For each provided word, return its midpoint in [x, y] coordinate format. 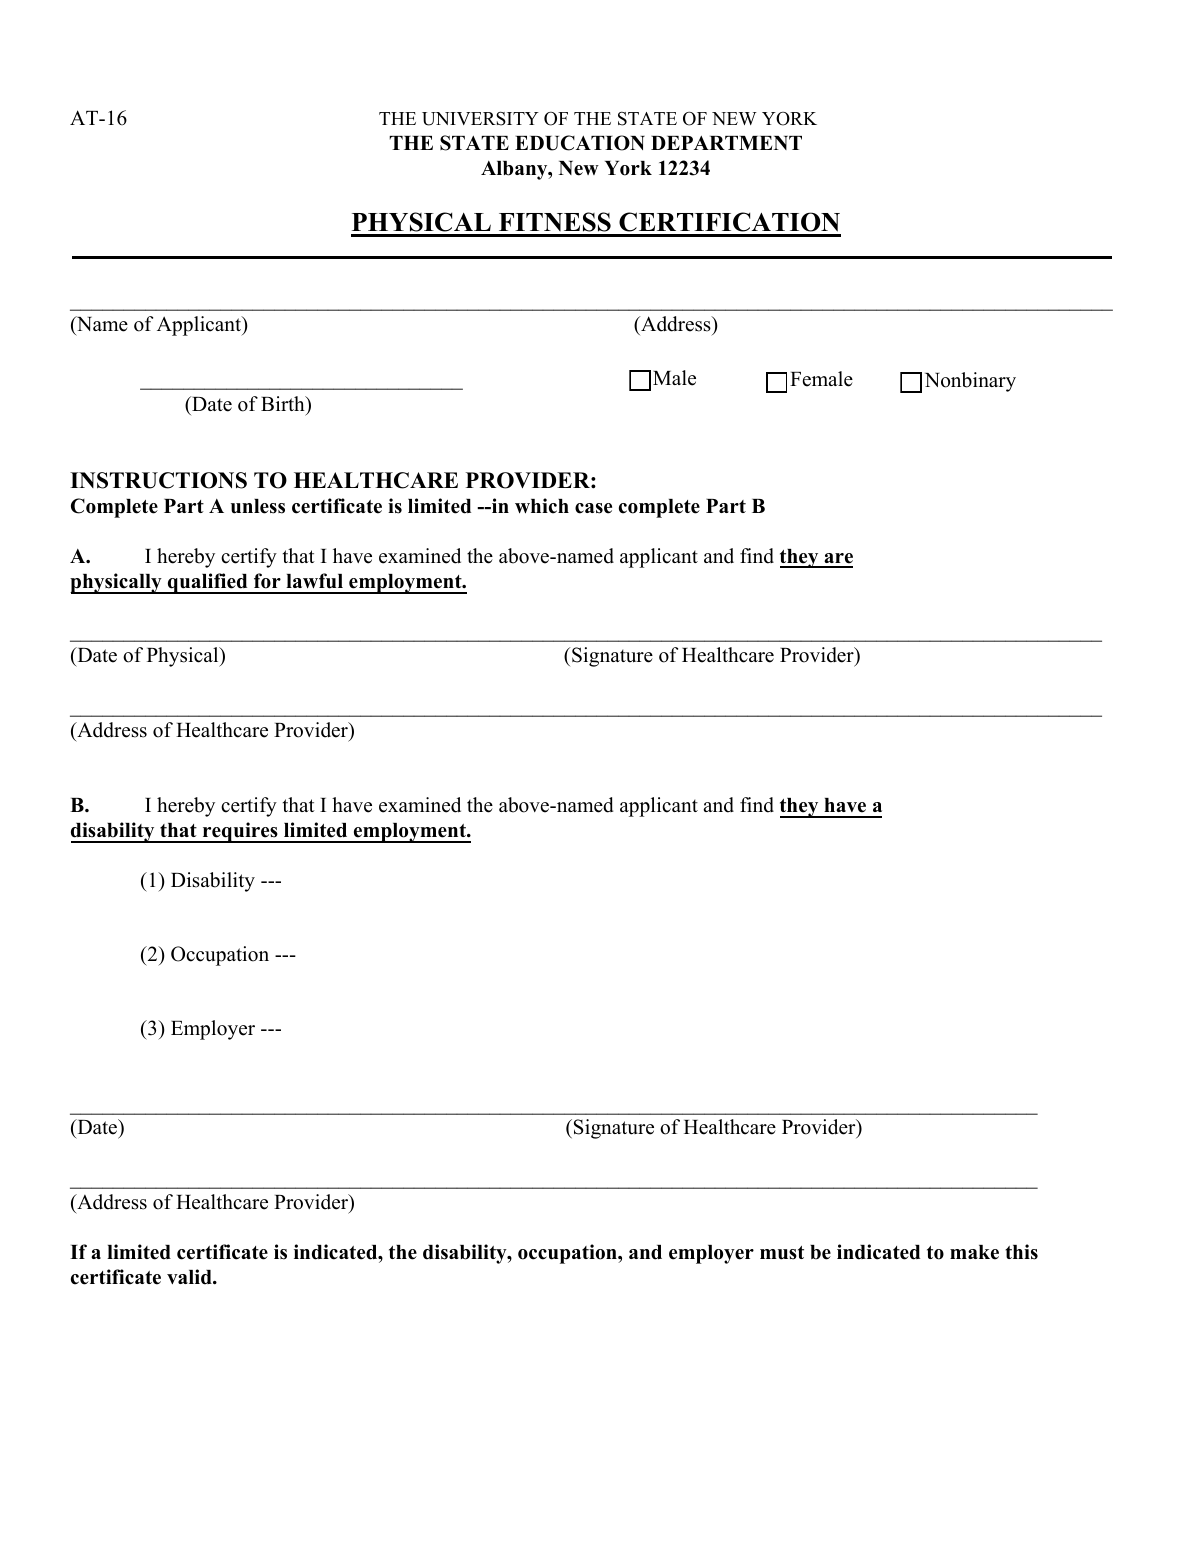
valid [190, 1277]
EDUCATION [580, 143]
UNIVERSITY [480, 118]
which [542, 506]
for [267, 581]
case [593, 508]
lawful [314, 581]
